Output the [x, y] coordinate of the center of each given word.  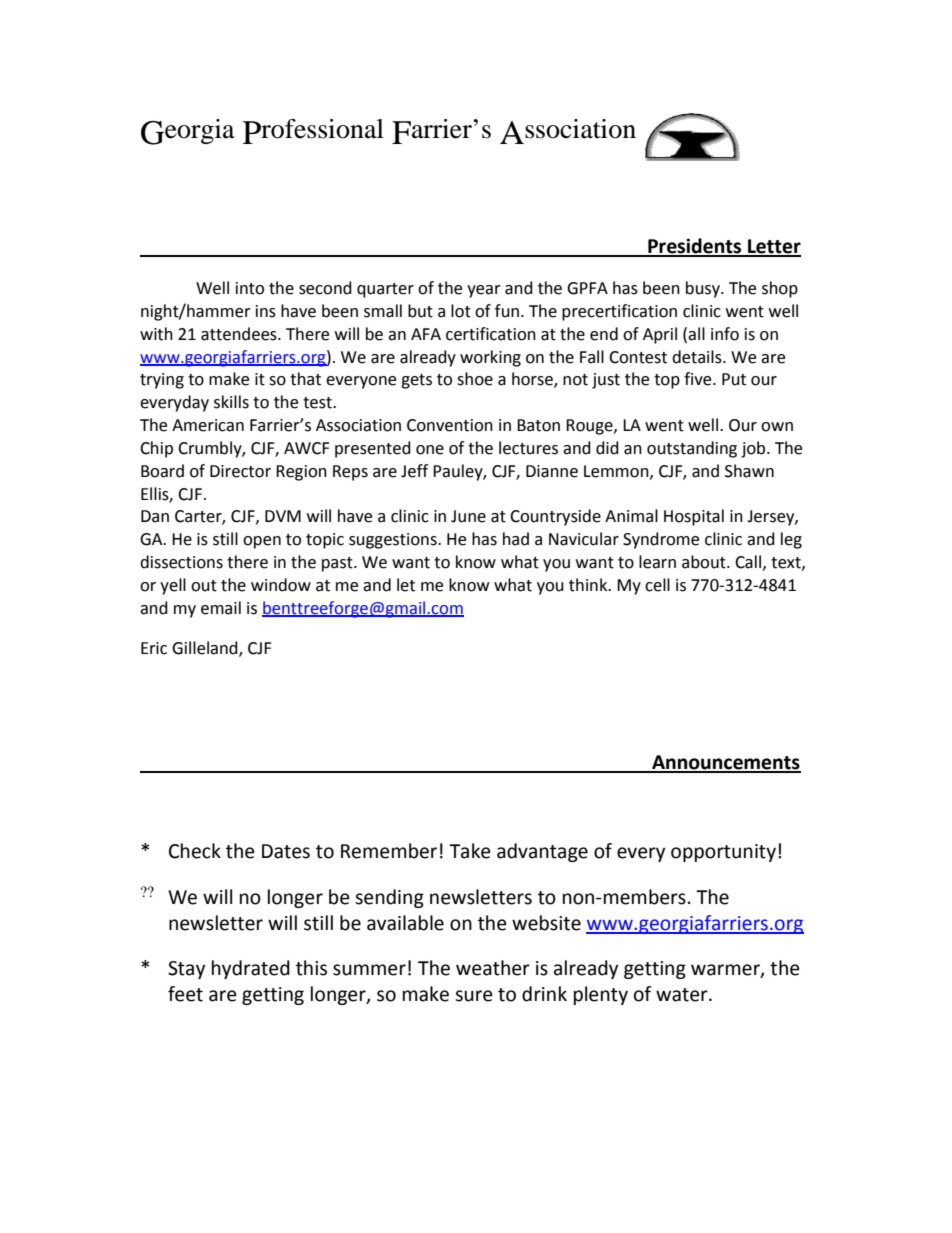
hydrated [251, 969]
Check [195, 851]
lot [461, 311]
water [683, 995]
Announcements [725, 763]
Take [470, 851]
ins [266, 311]
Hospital [694, 517]
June [468, 516]
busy [704, 289]
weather [493, 968]
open [262, 542]
